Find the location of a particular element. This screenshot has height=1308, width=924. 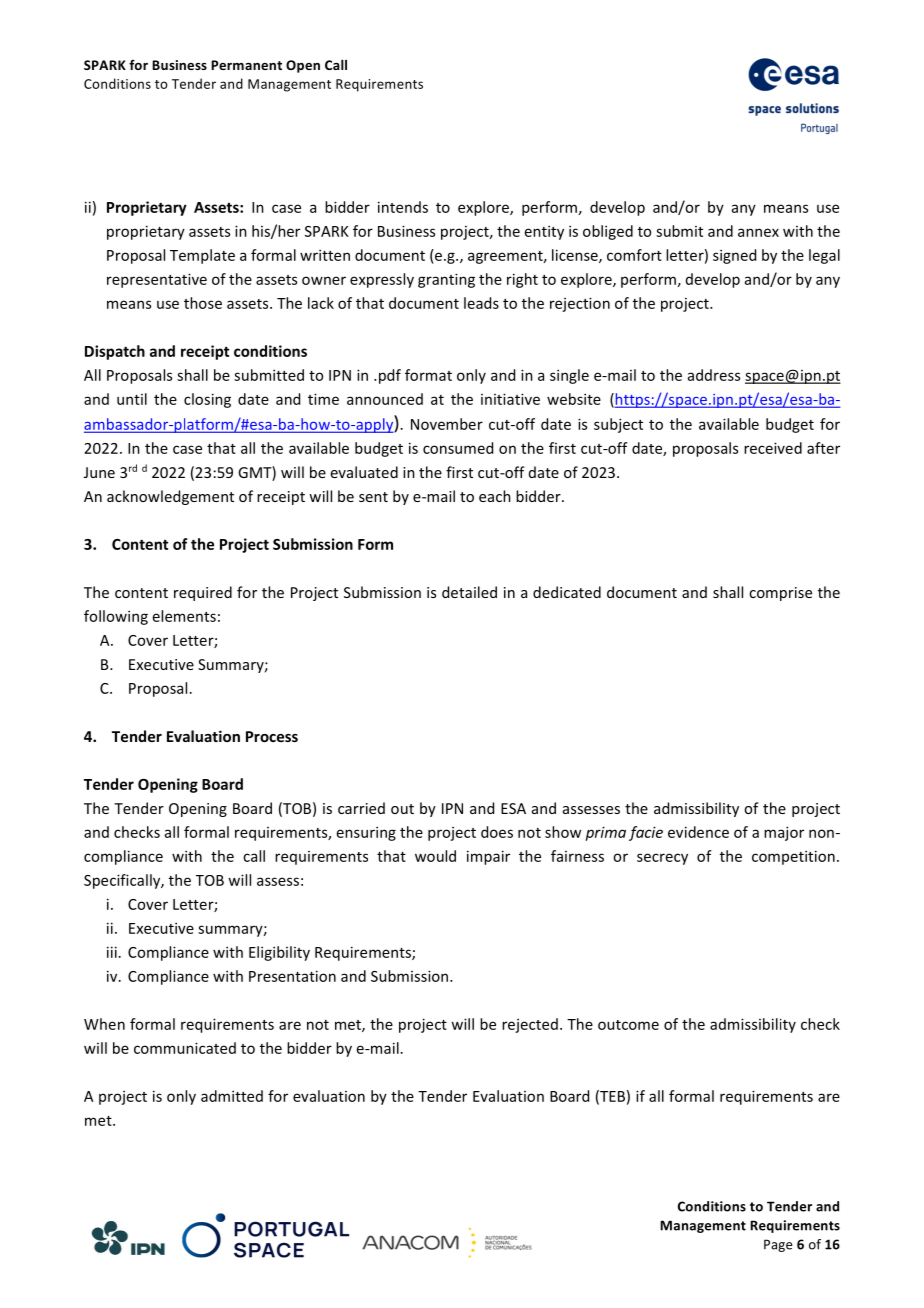

received is located at coordinates (773, 448).
